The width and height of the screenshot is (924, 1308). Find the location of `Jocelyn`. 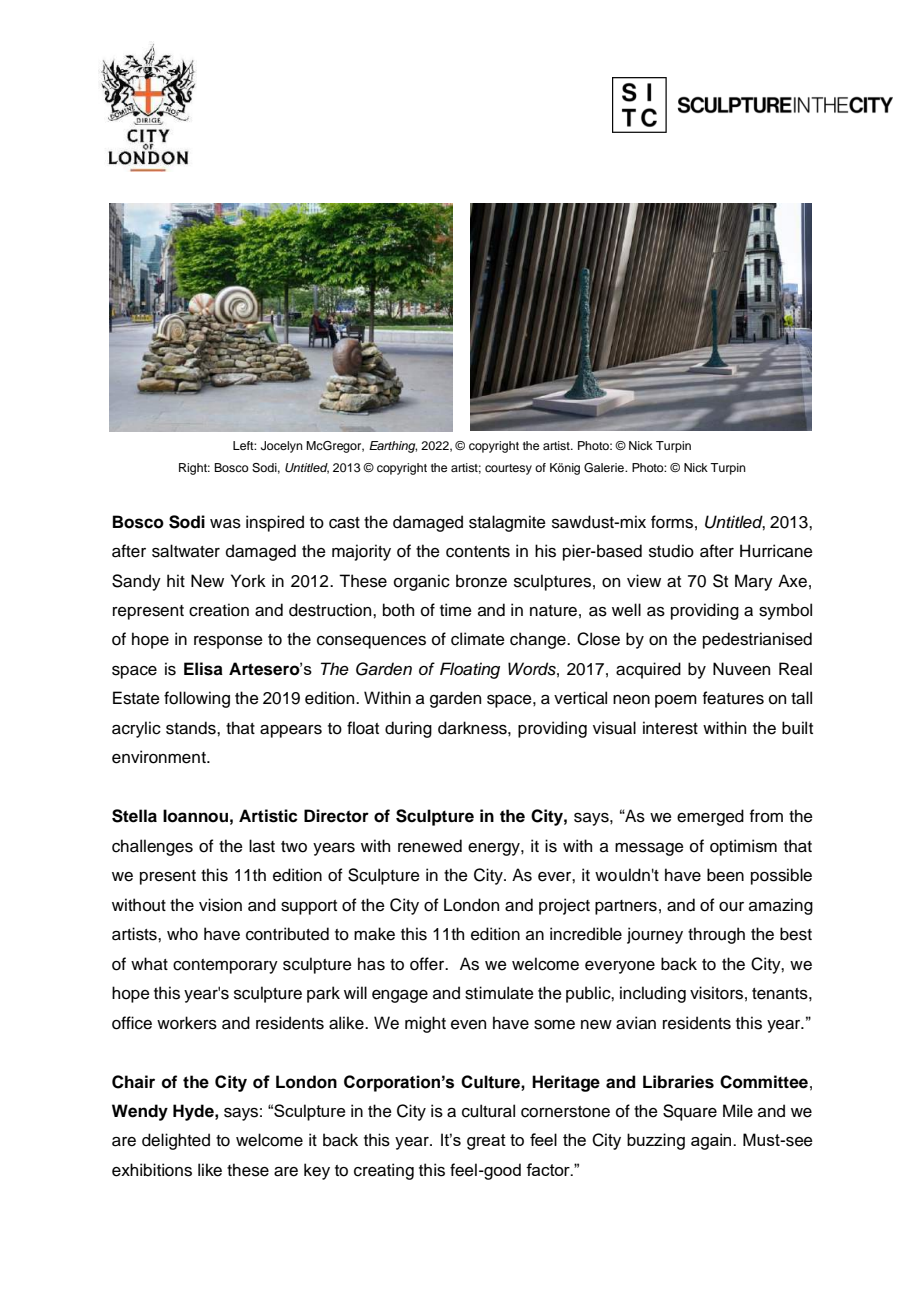

Jocelyn is located at coordinates (282, 447).
